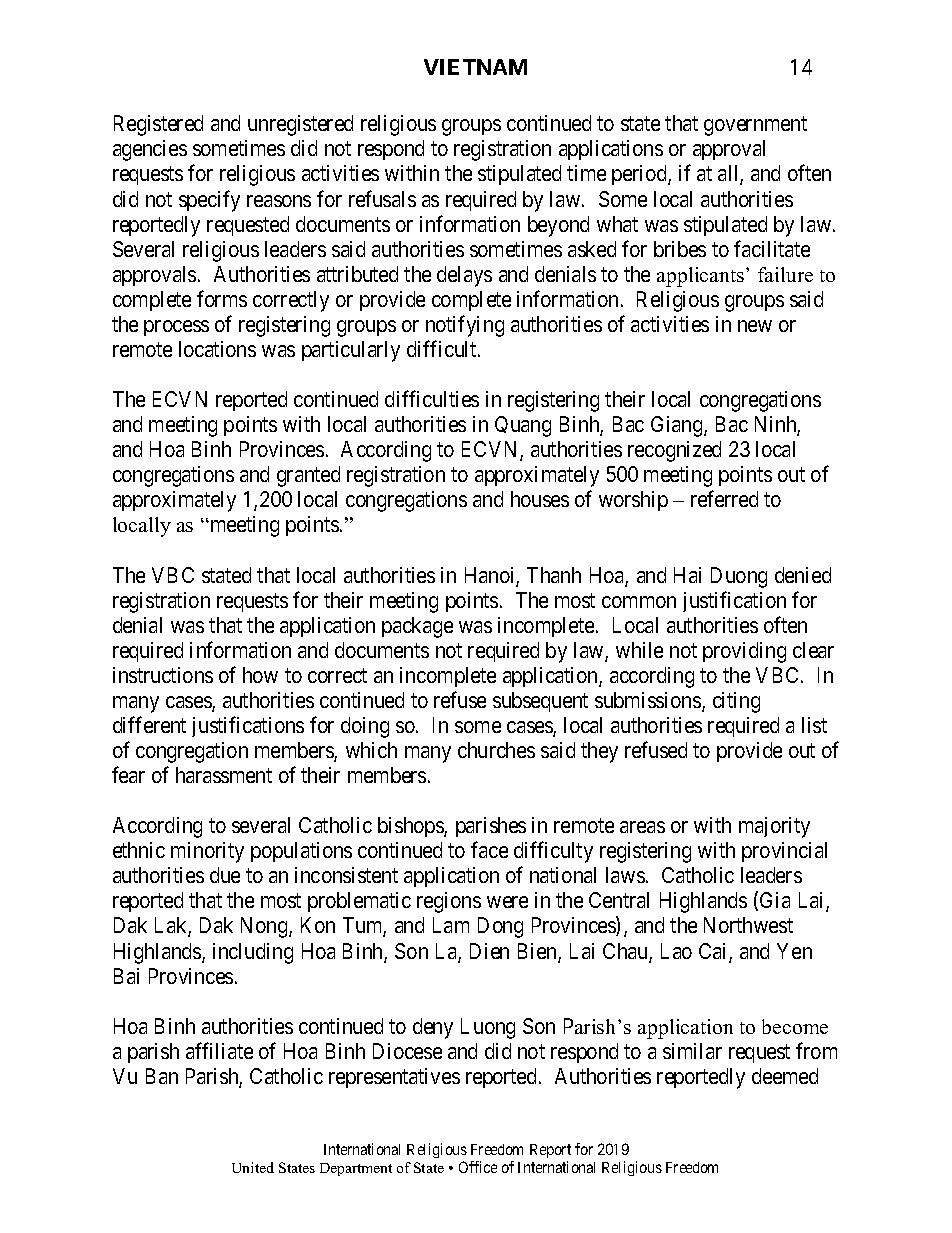 This document has width=952, height=1233. I want to click on government, so click(755, 126).
